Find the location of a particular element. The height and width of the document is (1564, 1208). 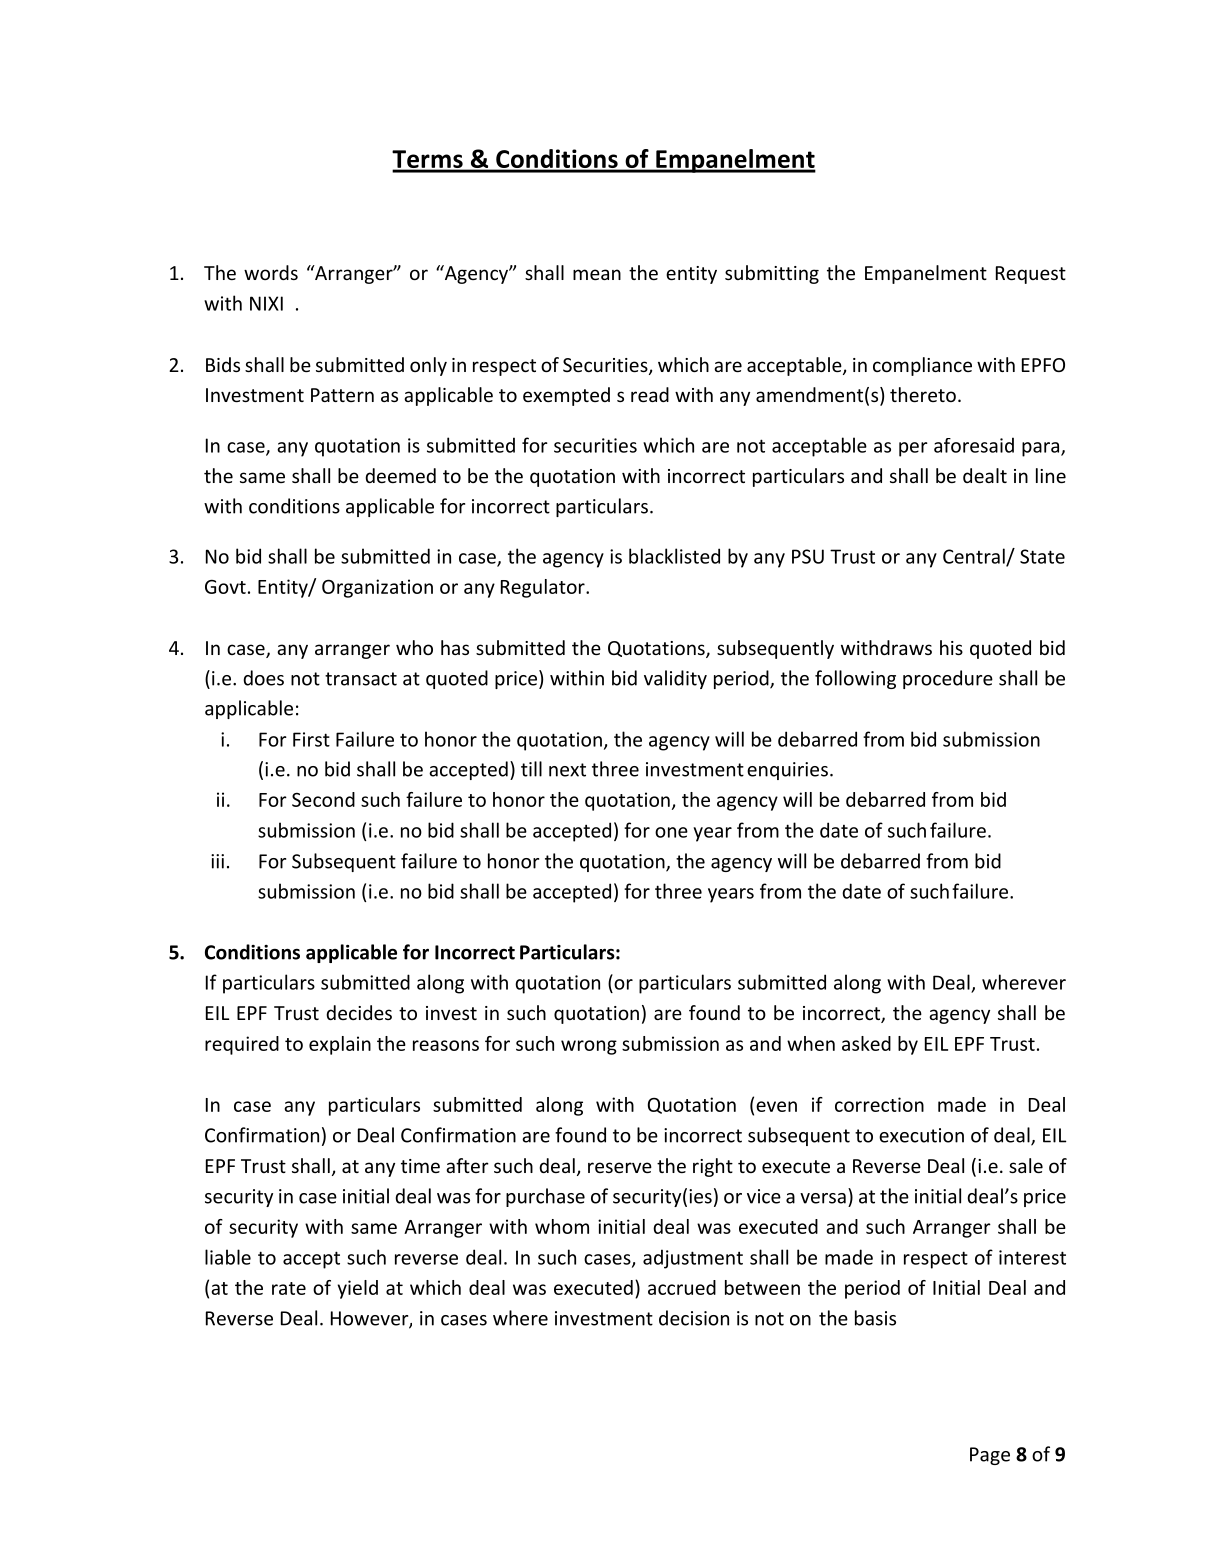

Second is located at coordinates (323, 799).
